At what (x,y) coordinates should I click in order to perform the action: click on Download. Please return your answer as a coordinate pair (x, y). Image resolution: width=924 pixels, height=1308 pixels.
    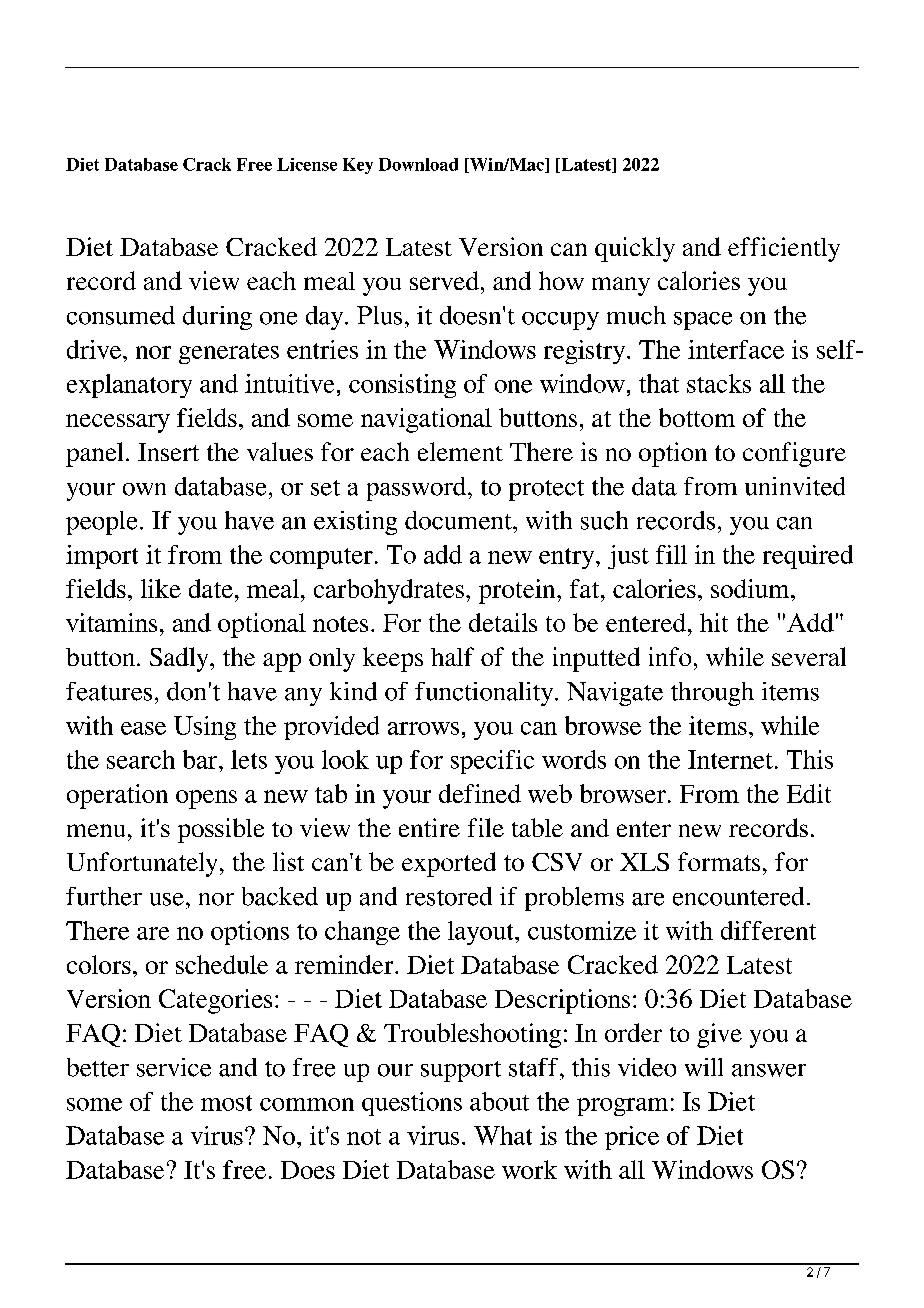
    Looking at the image, I should click on (418, 164).
